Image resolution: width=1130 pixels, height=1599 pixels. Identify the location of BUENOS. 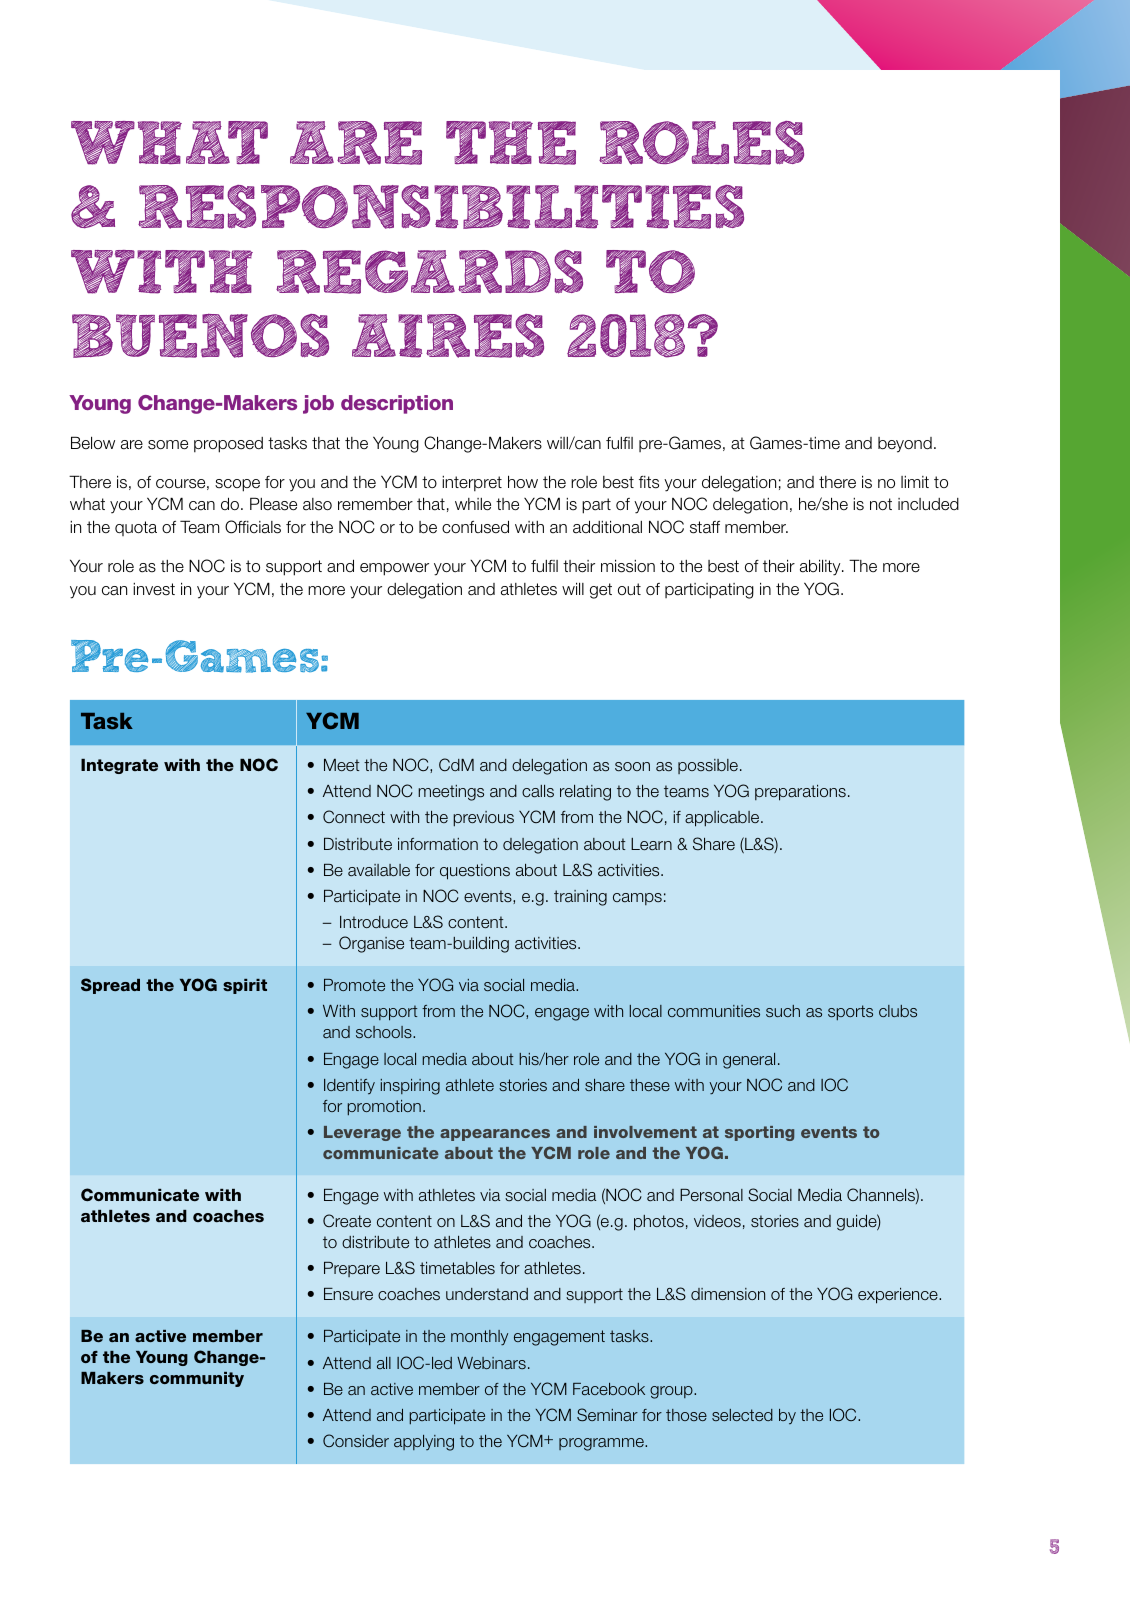
(200, 335).
